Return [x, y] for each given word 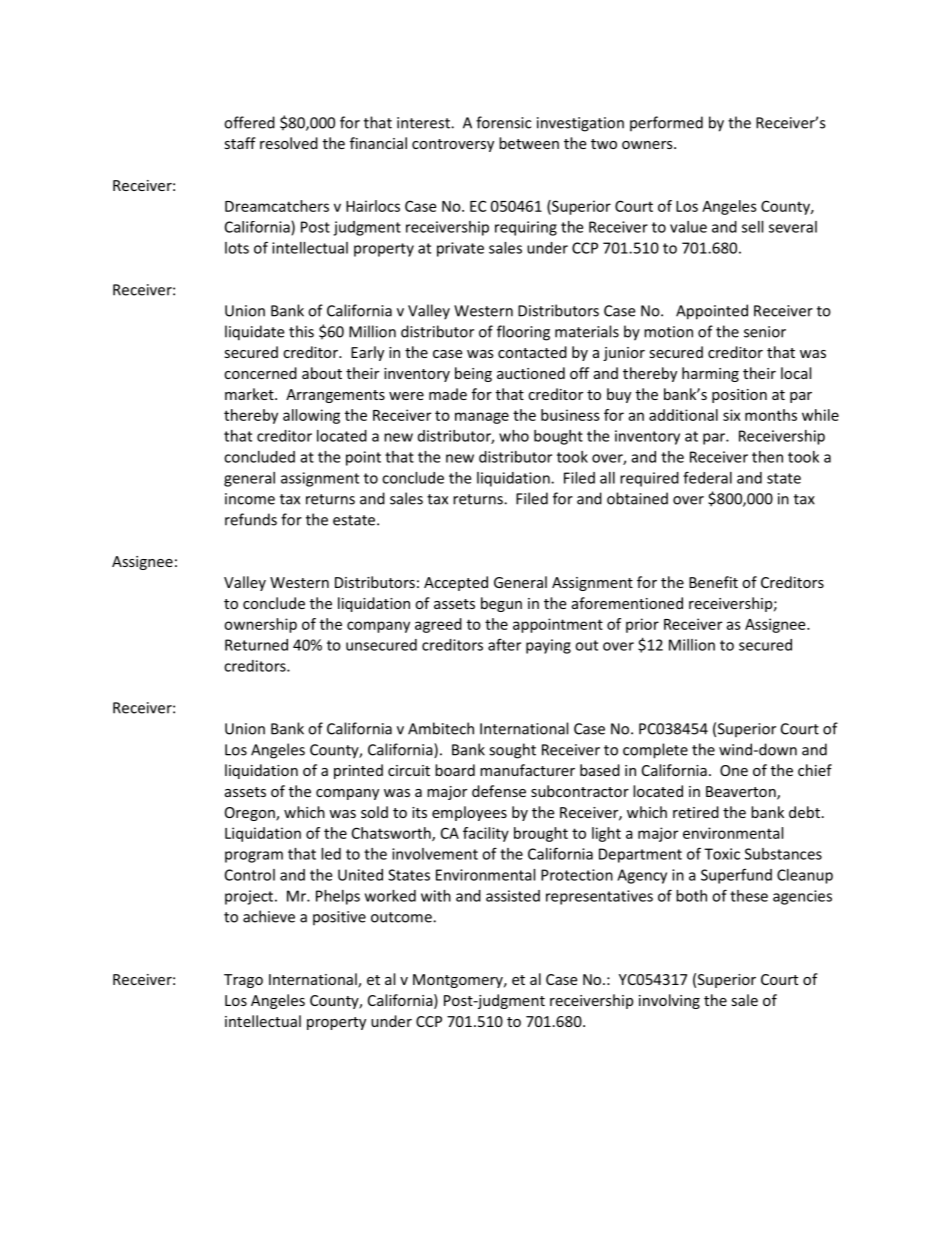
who [514, 436]
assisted [513, 896]
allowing [311, 416]
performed [666, 124]
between [529, 143]
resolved [289, 143]
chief [815, 770]
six [731, 415]
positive [339, 918]
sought [512, 751]
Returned [256, 645]
